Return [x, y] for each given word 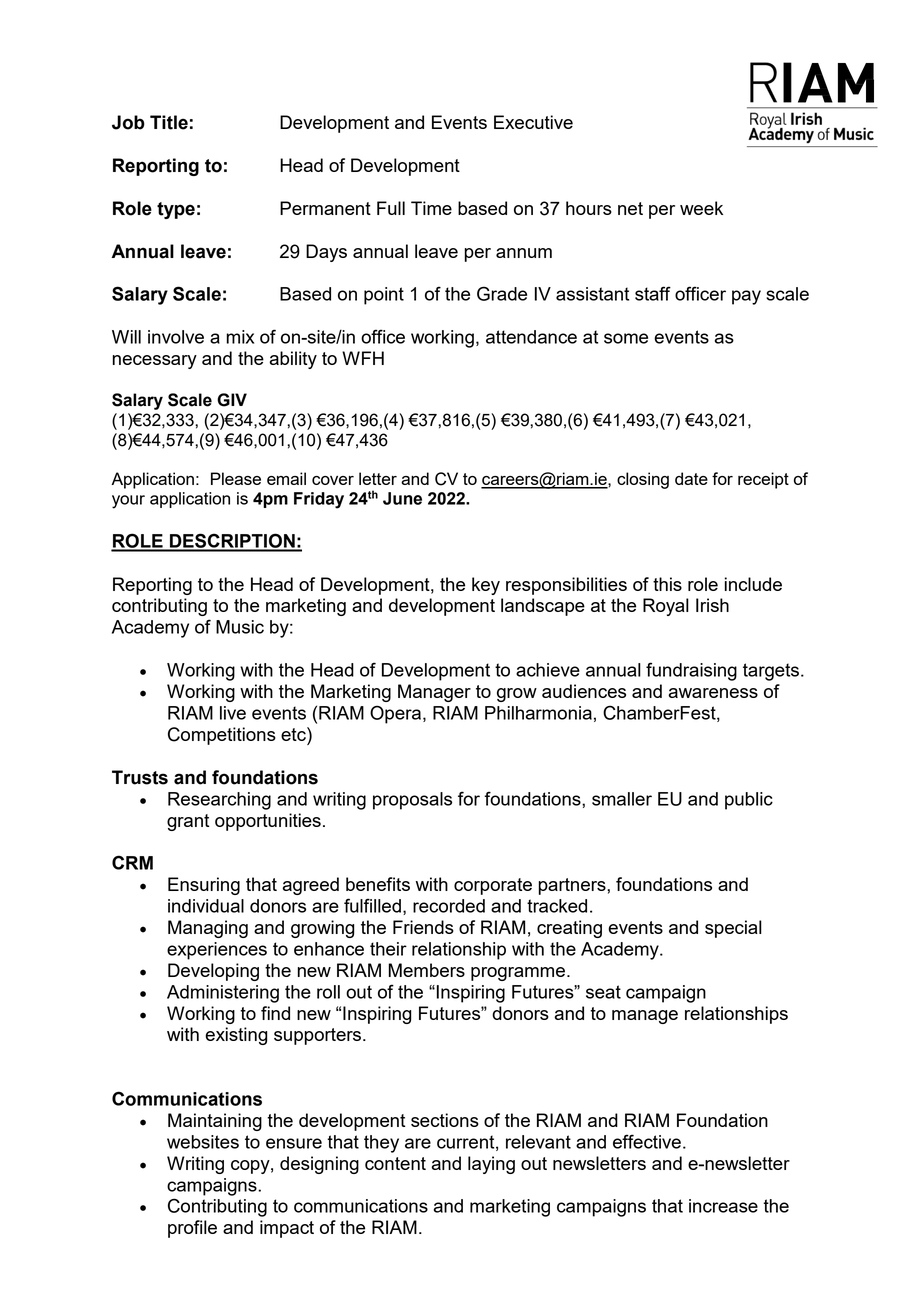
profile [192, 1229]
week [701, 208]
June [402, 498]
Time [431, 208]
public [749, 801]
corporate [493, 886]
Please [236, 478]
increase [723, 1206]
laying [491, 1165]
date [691, 478]
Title [169, 122]
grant [188, 822]
